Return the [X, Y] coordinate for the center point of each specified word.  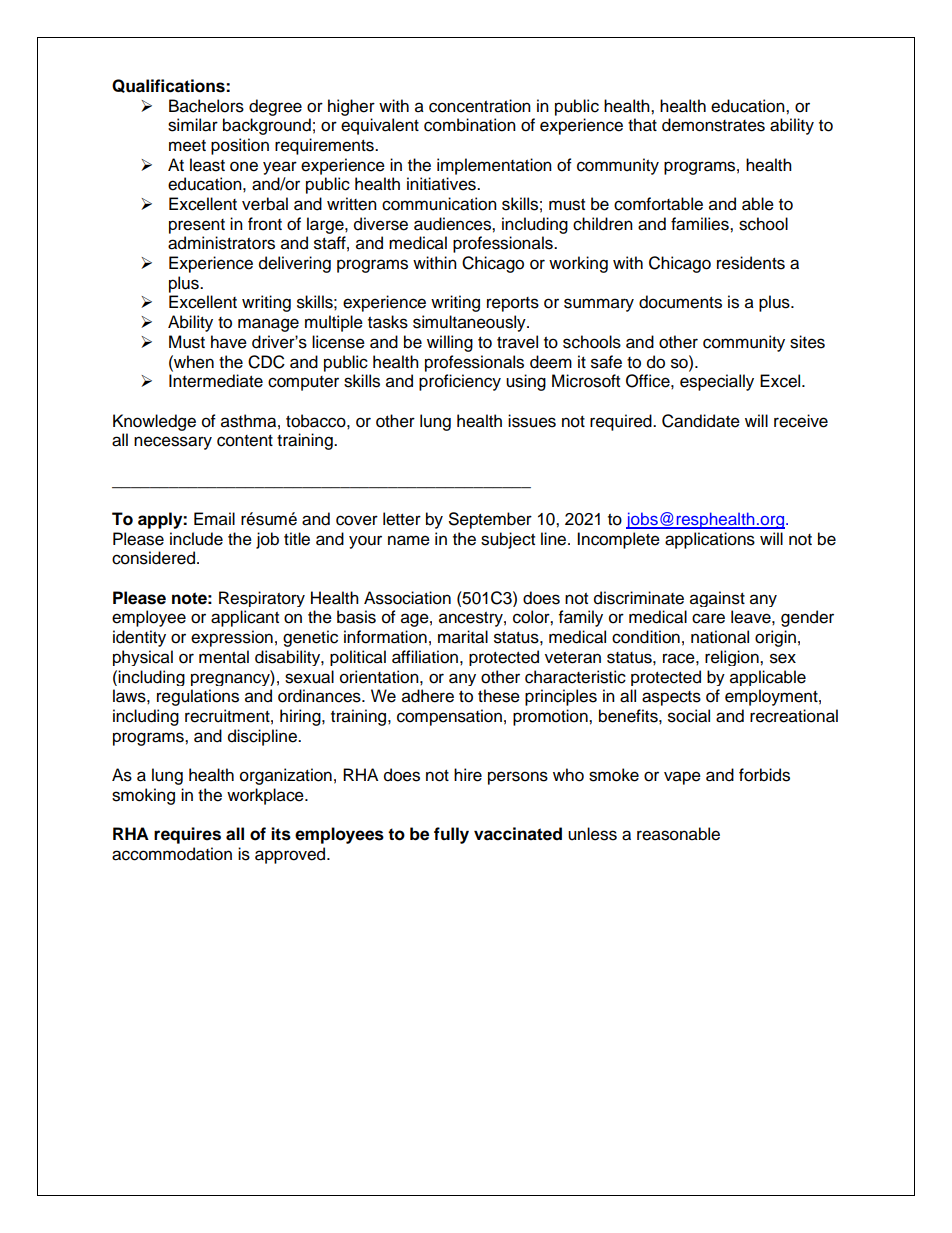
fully [451, 835]
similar [193, 125]
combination [470, 125]
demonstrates [713, 125]
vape [682, 778]
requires [187, 835]
